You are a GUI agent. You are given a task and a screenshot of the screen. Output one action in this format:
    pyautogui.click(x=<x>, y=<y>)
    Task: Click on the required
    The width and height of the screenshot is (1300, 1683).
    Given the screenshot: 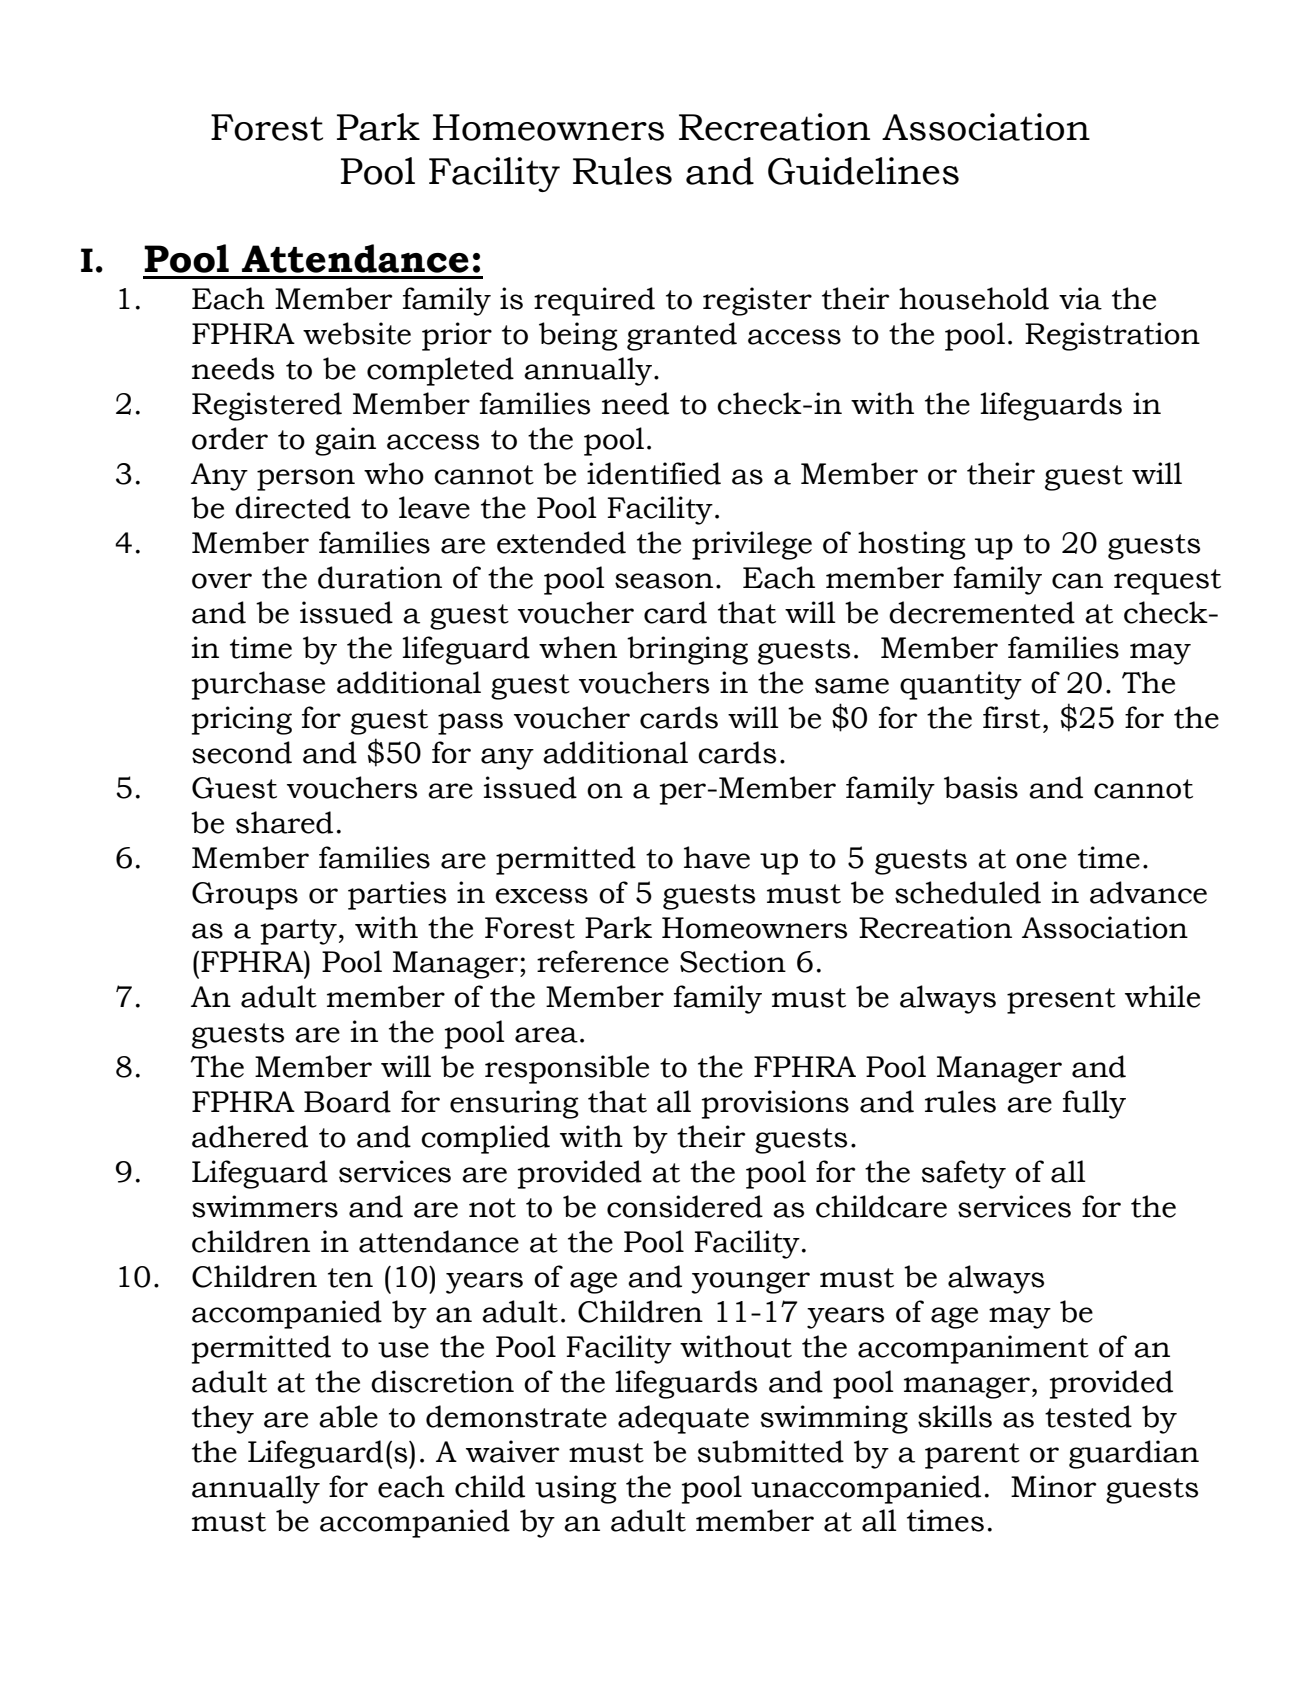 What is the action you would take?
    pyautogui.click(x=594, y=301)
